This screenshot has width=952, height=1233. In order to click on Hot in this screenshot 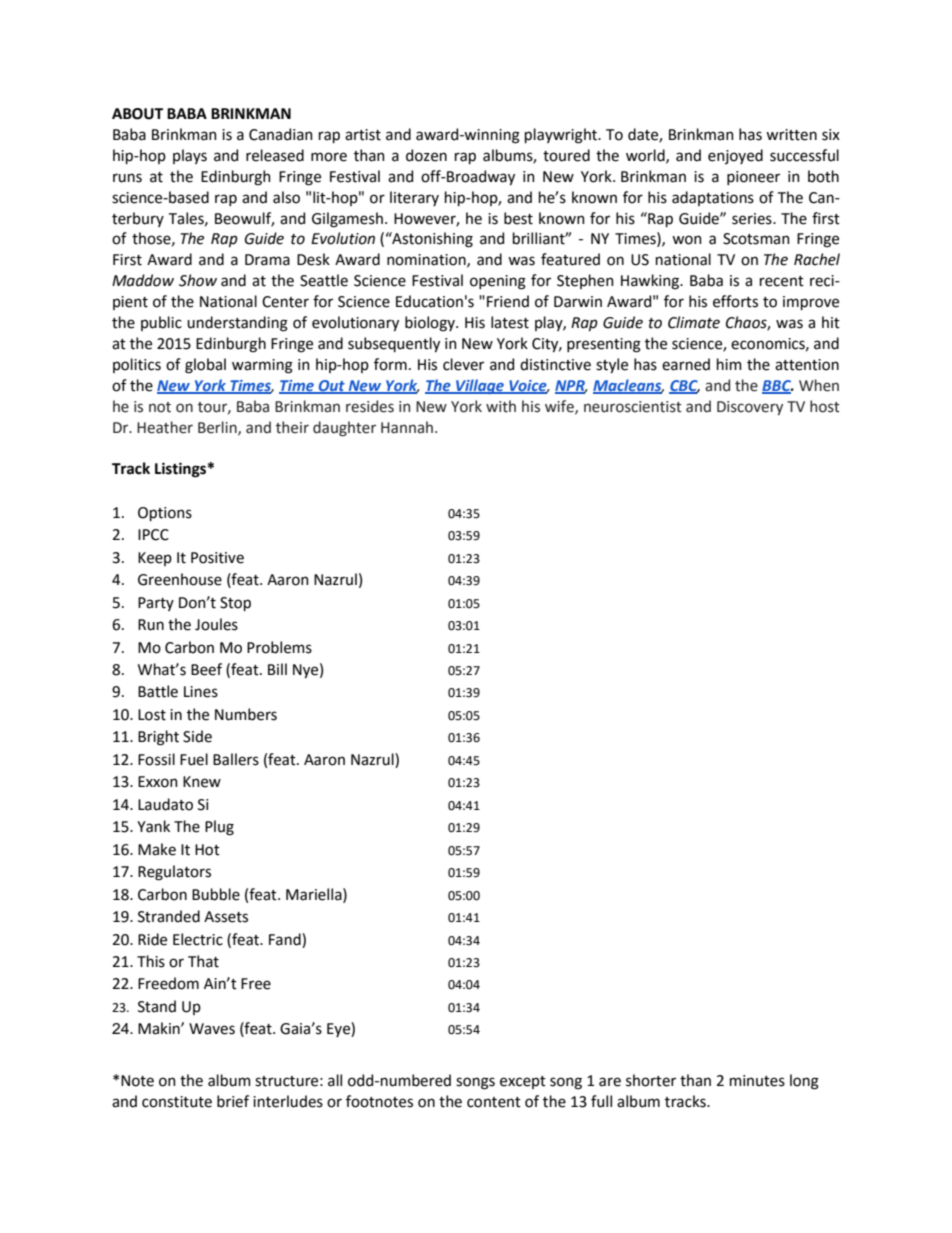, I will do `click(207, 850)`.
